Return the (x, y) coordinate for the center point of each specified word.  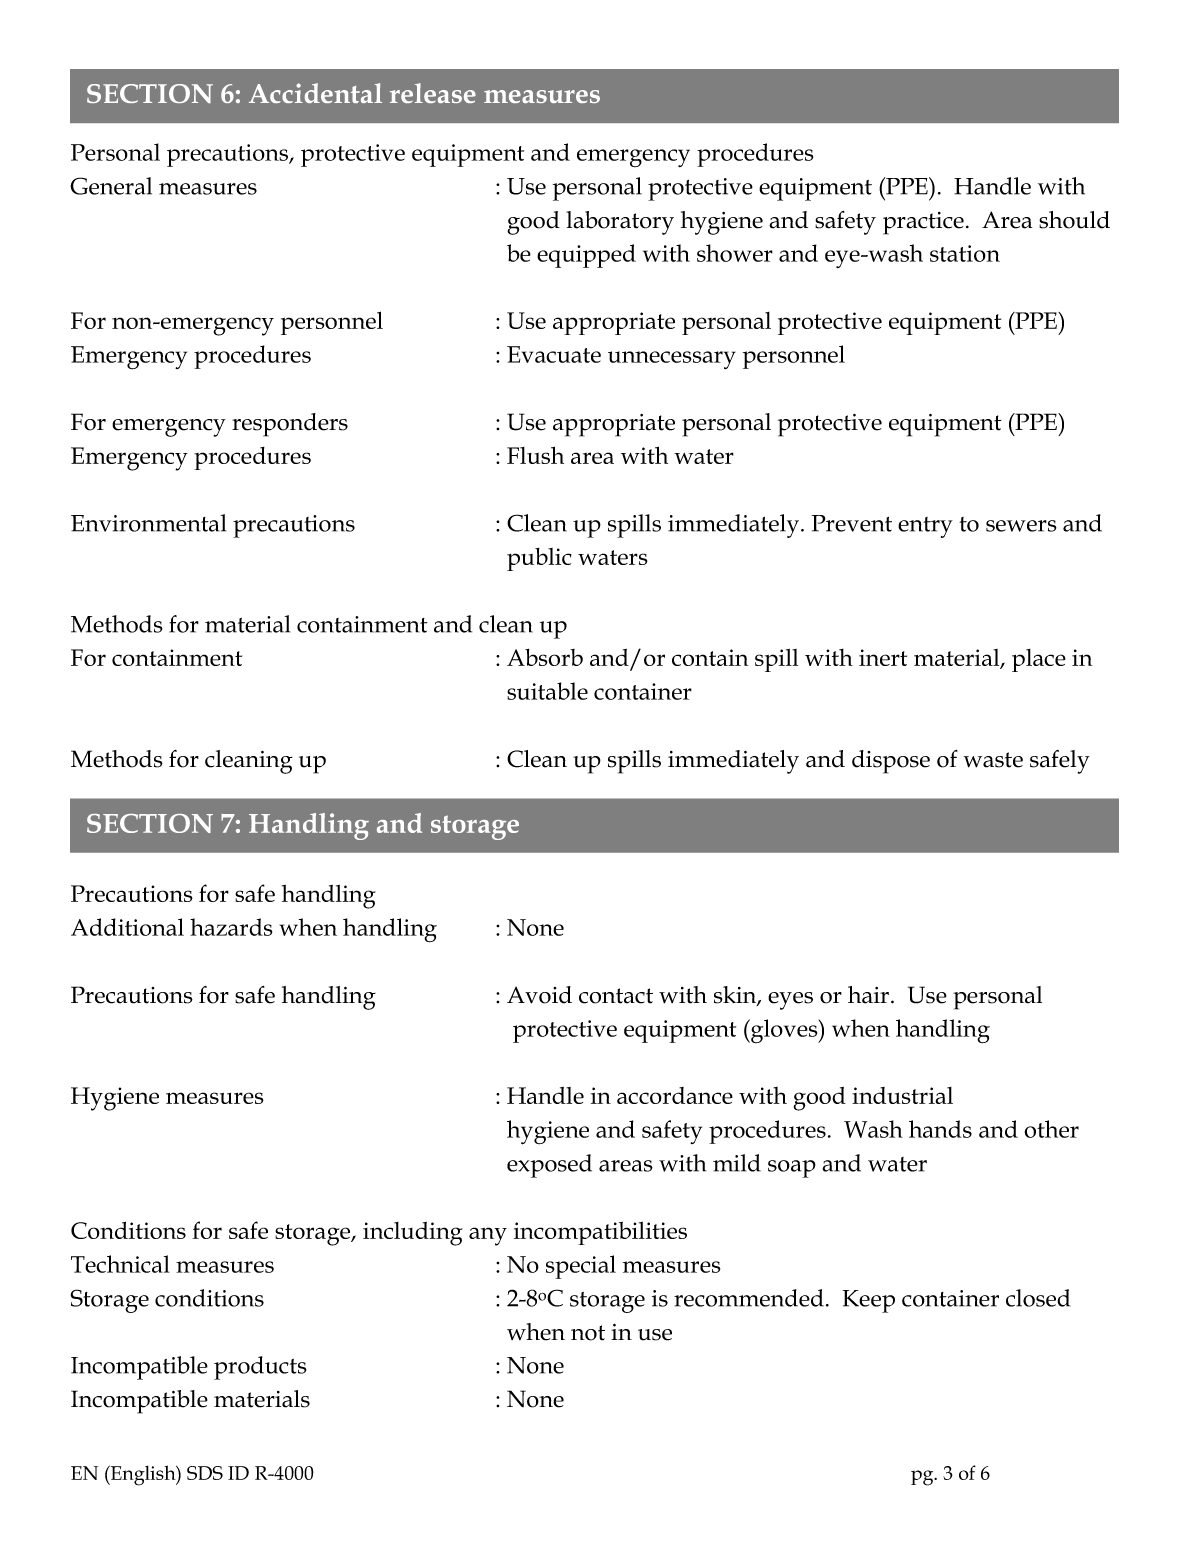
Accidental (315, 93)
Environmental (148, 523)
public (539, 559)
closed (1038, 1298)
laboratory (620, 223)
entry (925, 527)
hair (870, 995)
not (588, 1333)
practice (923, 223)
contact (616, 996)
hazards (231, 927)
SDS (205, 1473)
